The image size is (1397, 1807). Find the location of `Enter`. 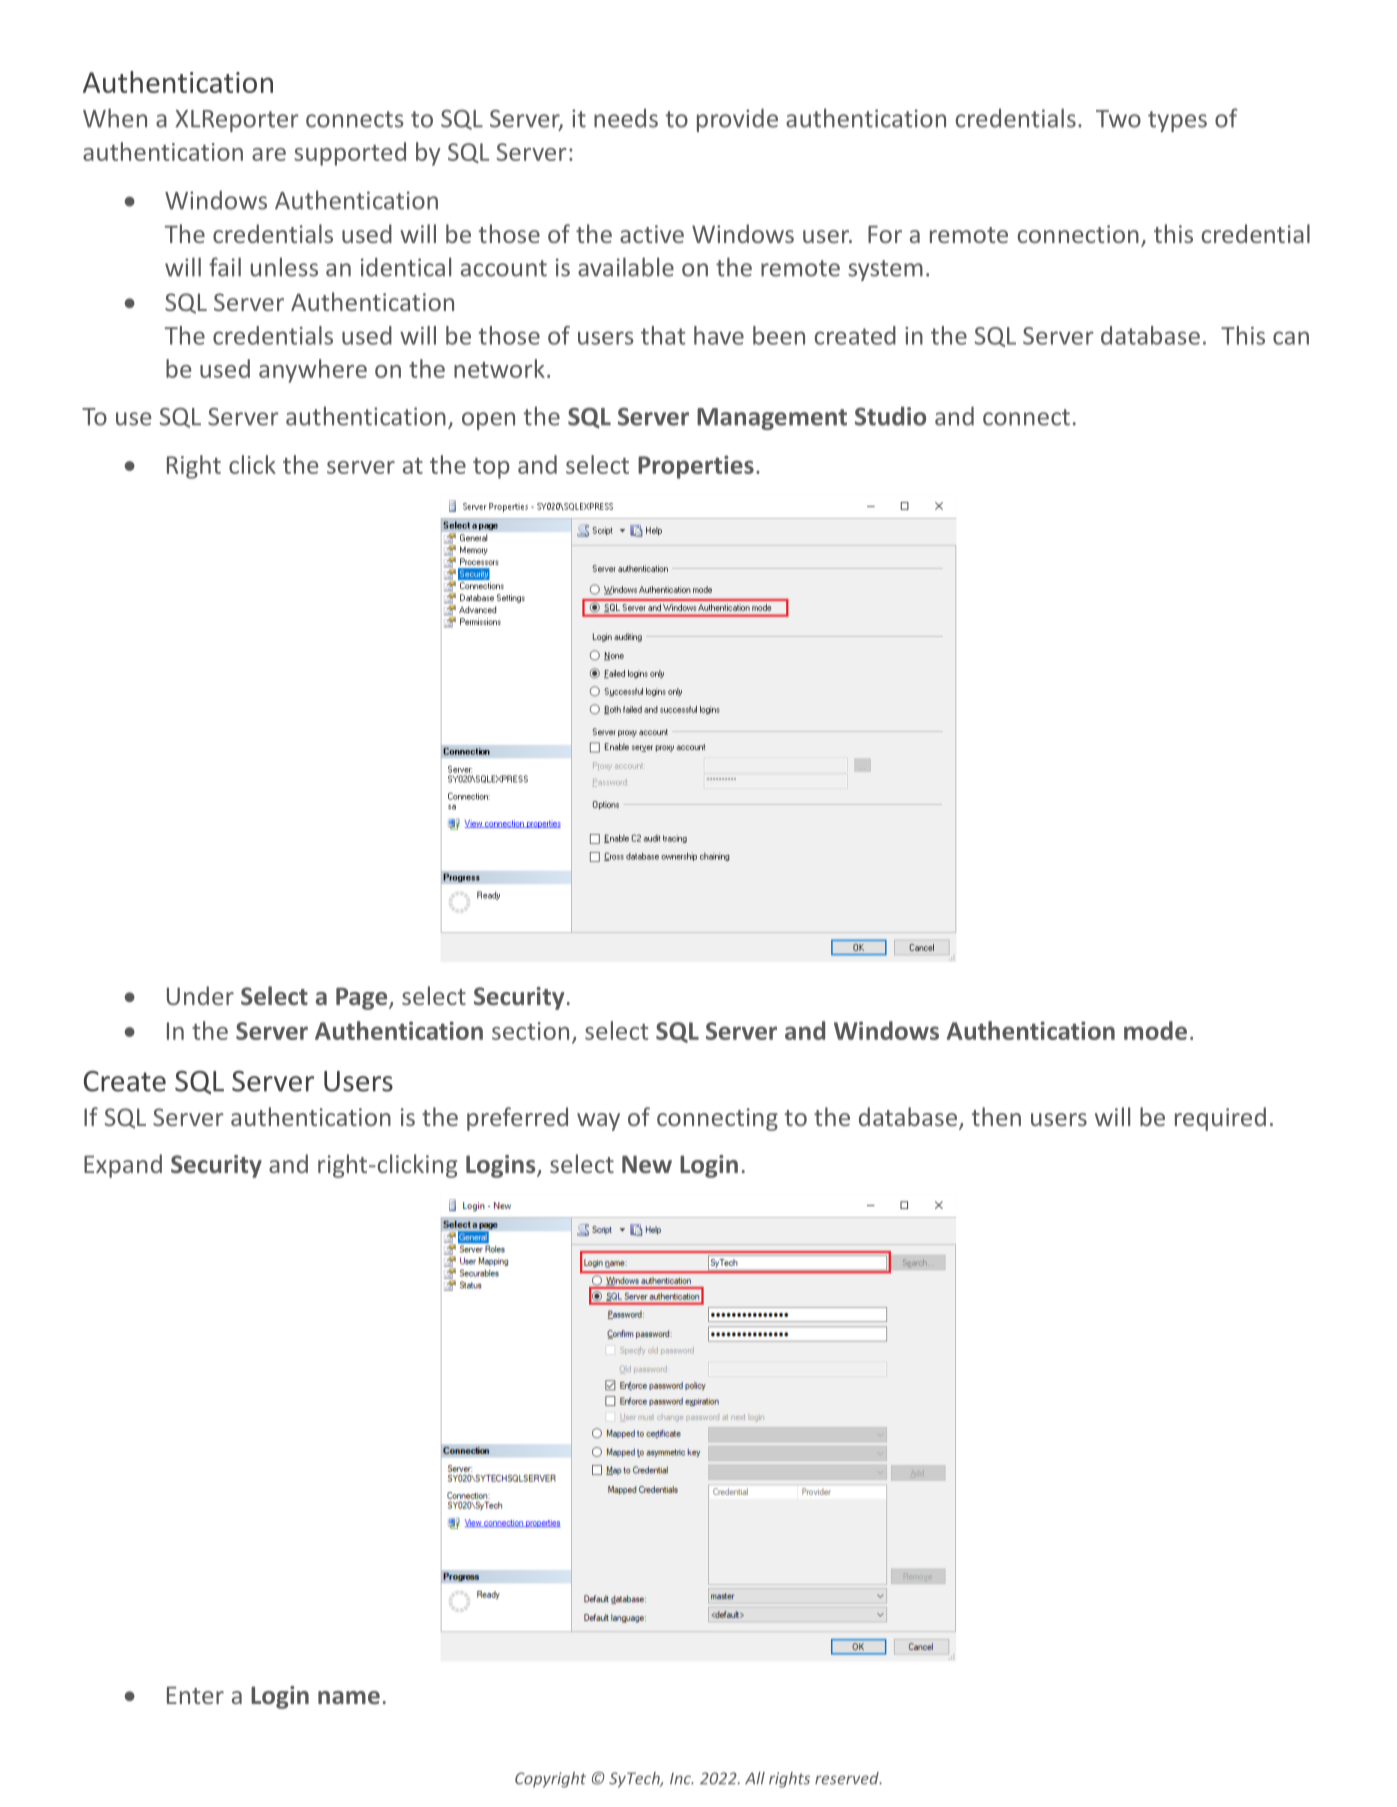

Enter is located at coordinates (195, 1695).
